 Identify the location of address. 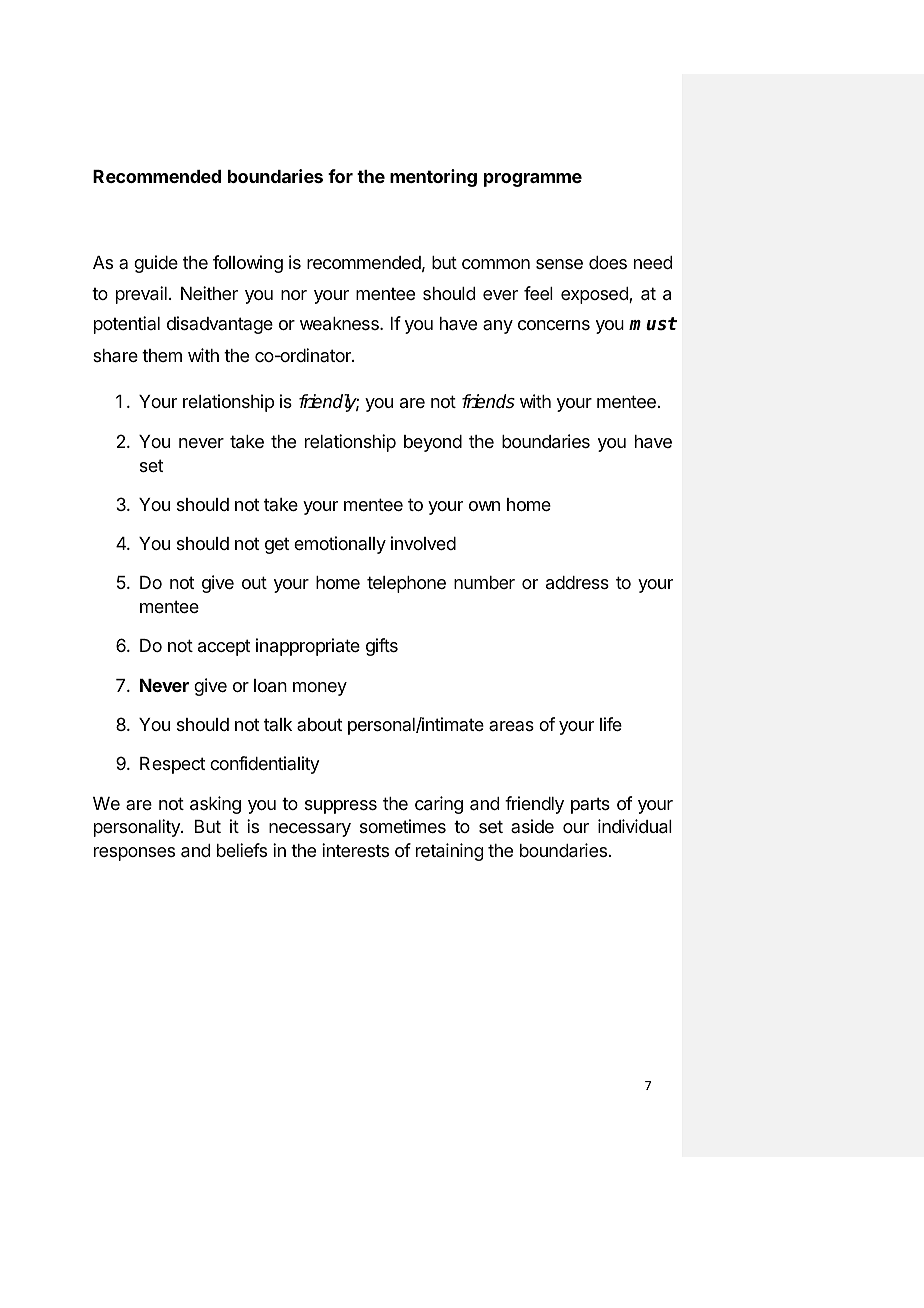
(577, 582).
